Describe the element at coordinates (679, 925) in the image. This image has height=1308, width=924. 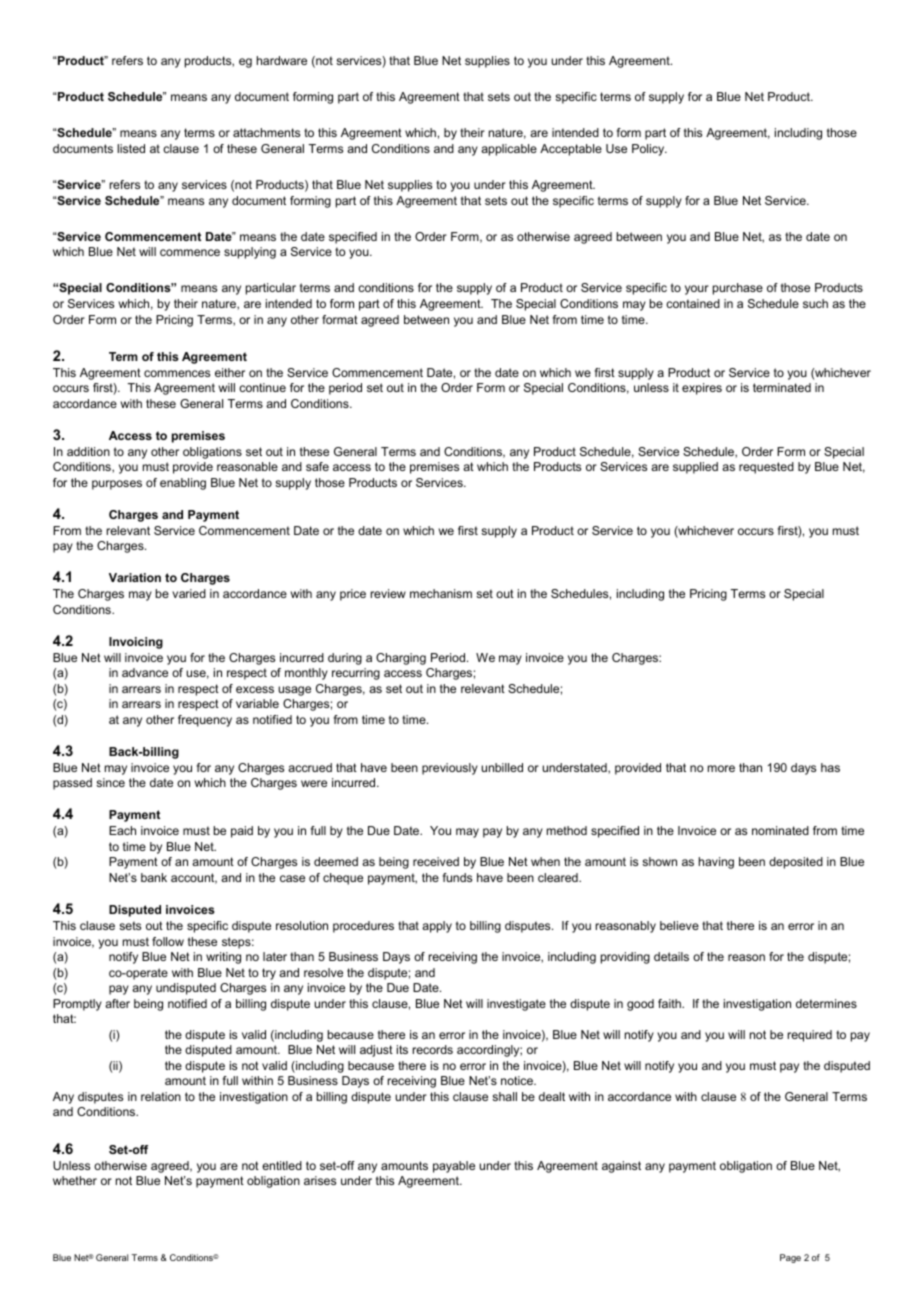
I see `believe` at that location.
